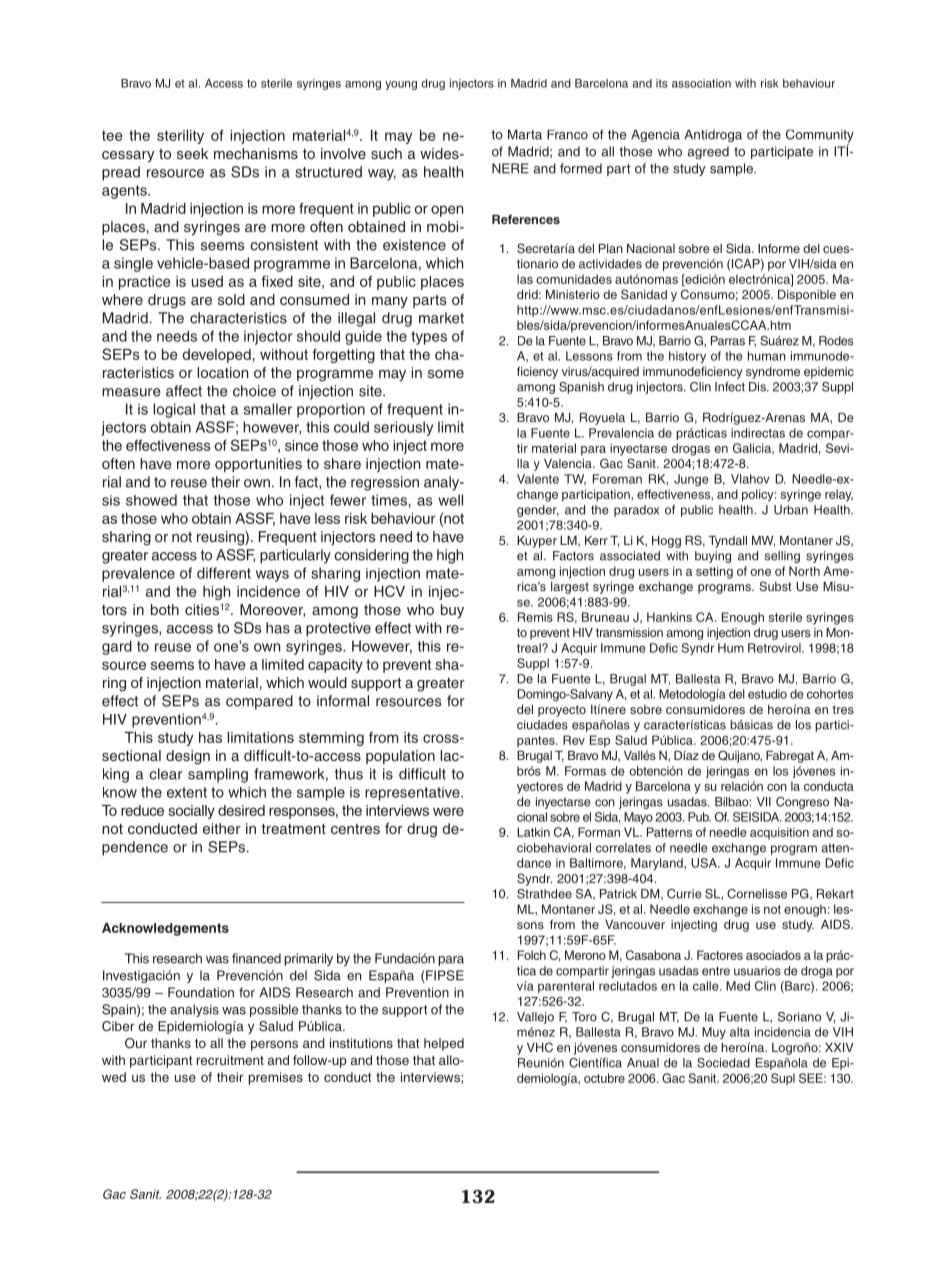 Image resolution: width=952 pixels, height=1271 pixels. What do you see at coordinates (730, 387) in the screenshot?
I see `Infect` at bounding box center [730, 387].
